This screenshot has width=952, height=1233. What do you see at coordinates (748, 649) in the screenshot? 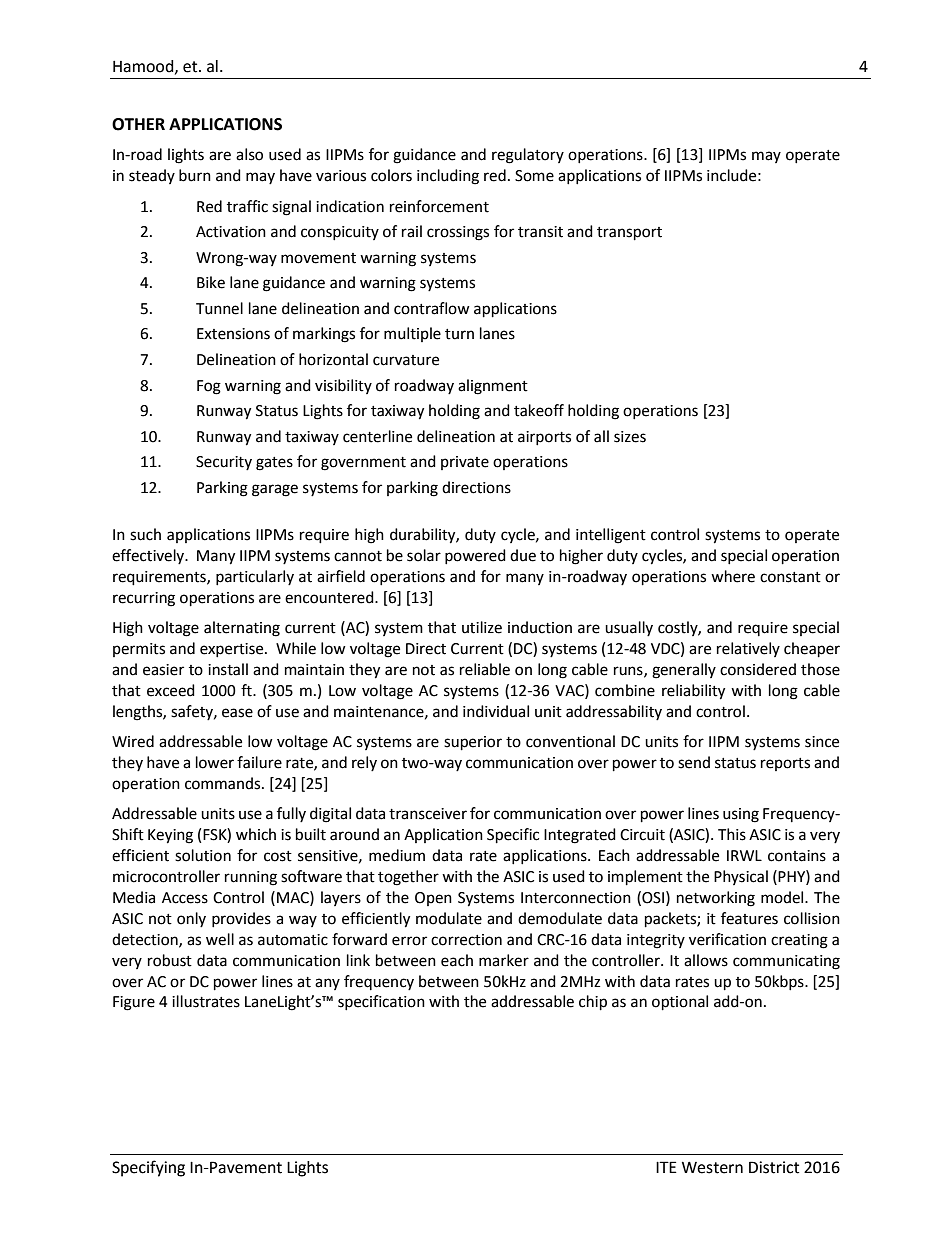
I see `relatively` at bounding box center [748, 649].
